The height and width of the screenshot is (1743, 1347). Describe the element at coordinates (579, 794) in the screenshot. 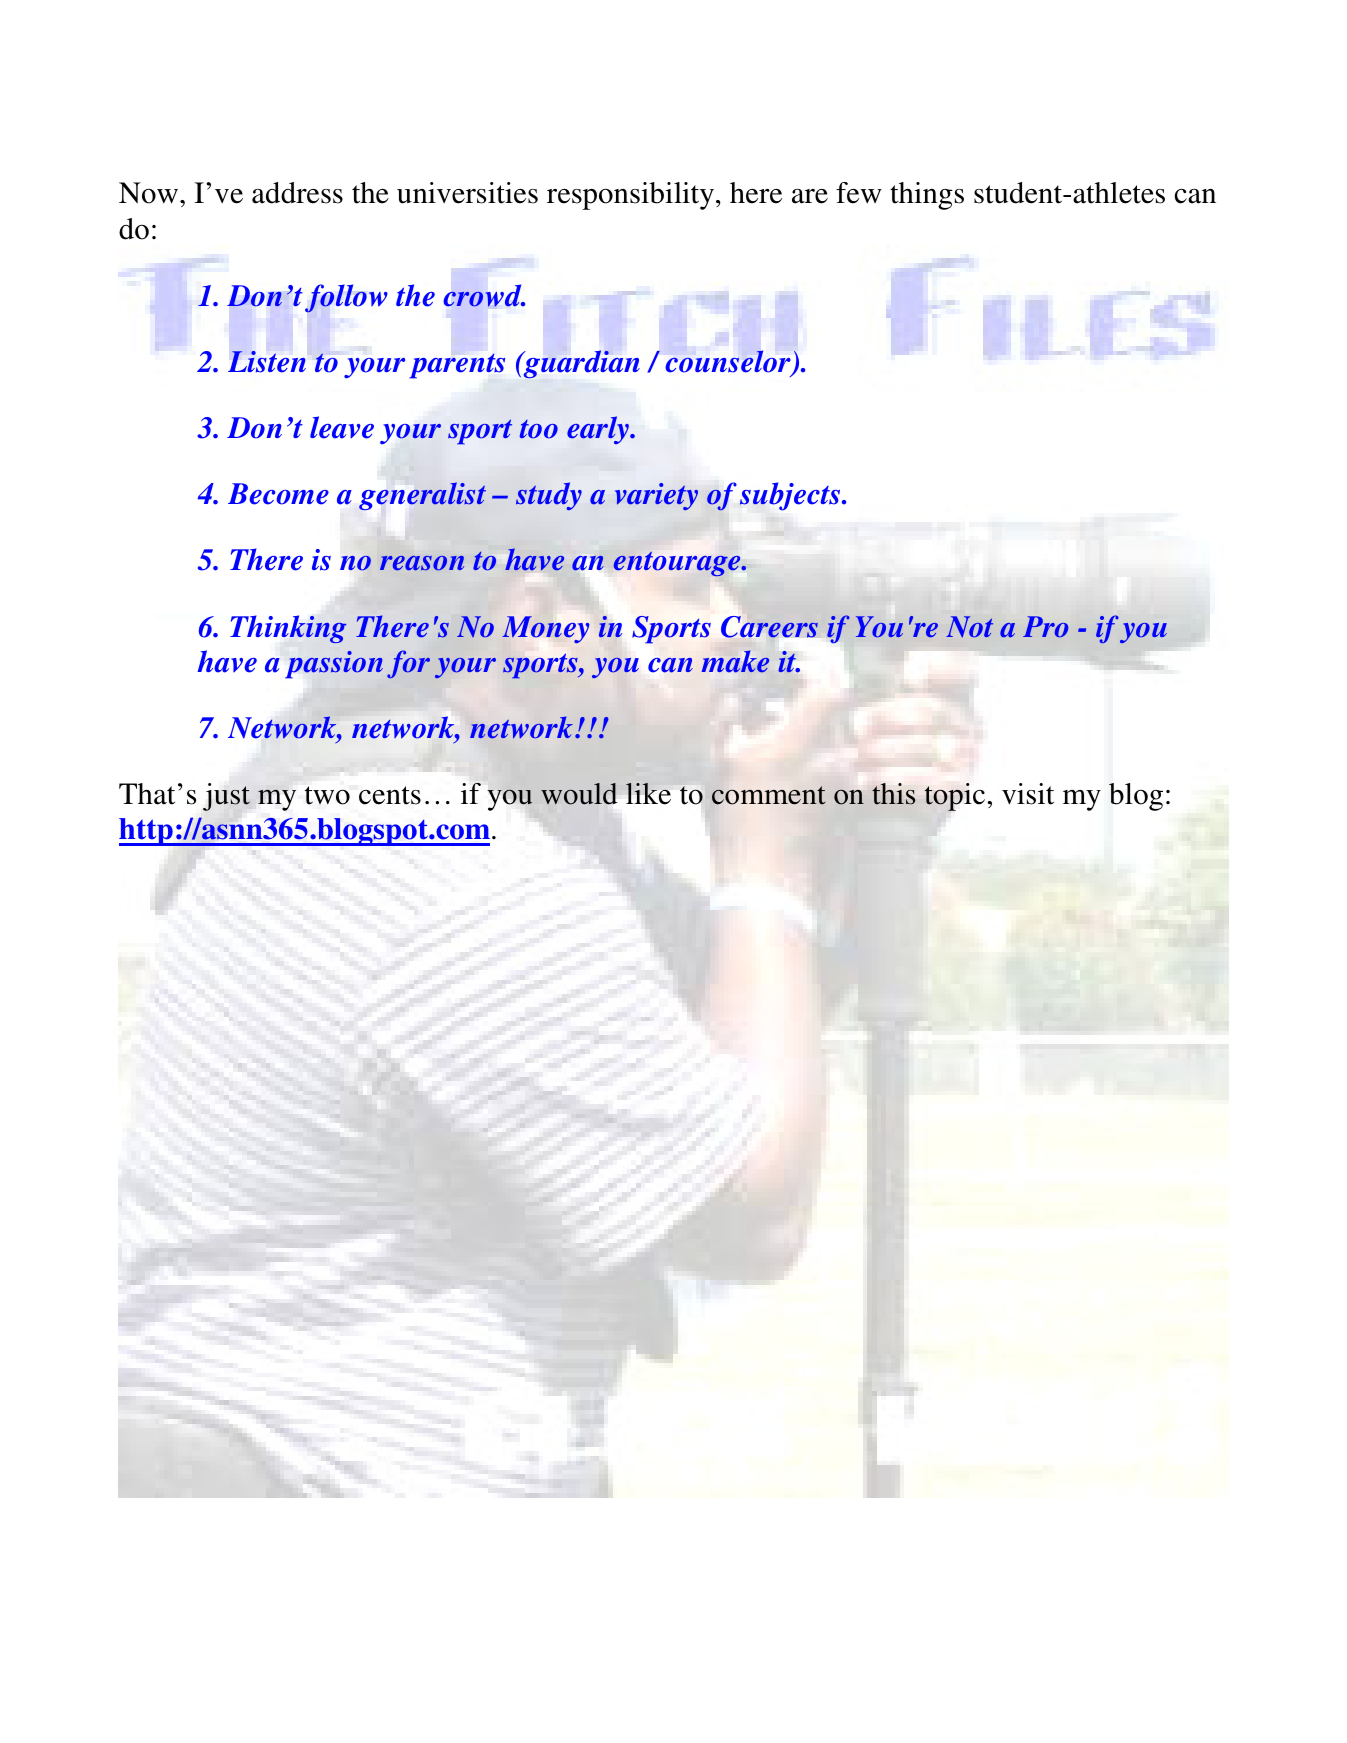

I see `would` at that location.
